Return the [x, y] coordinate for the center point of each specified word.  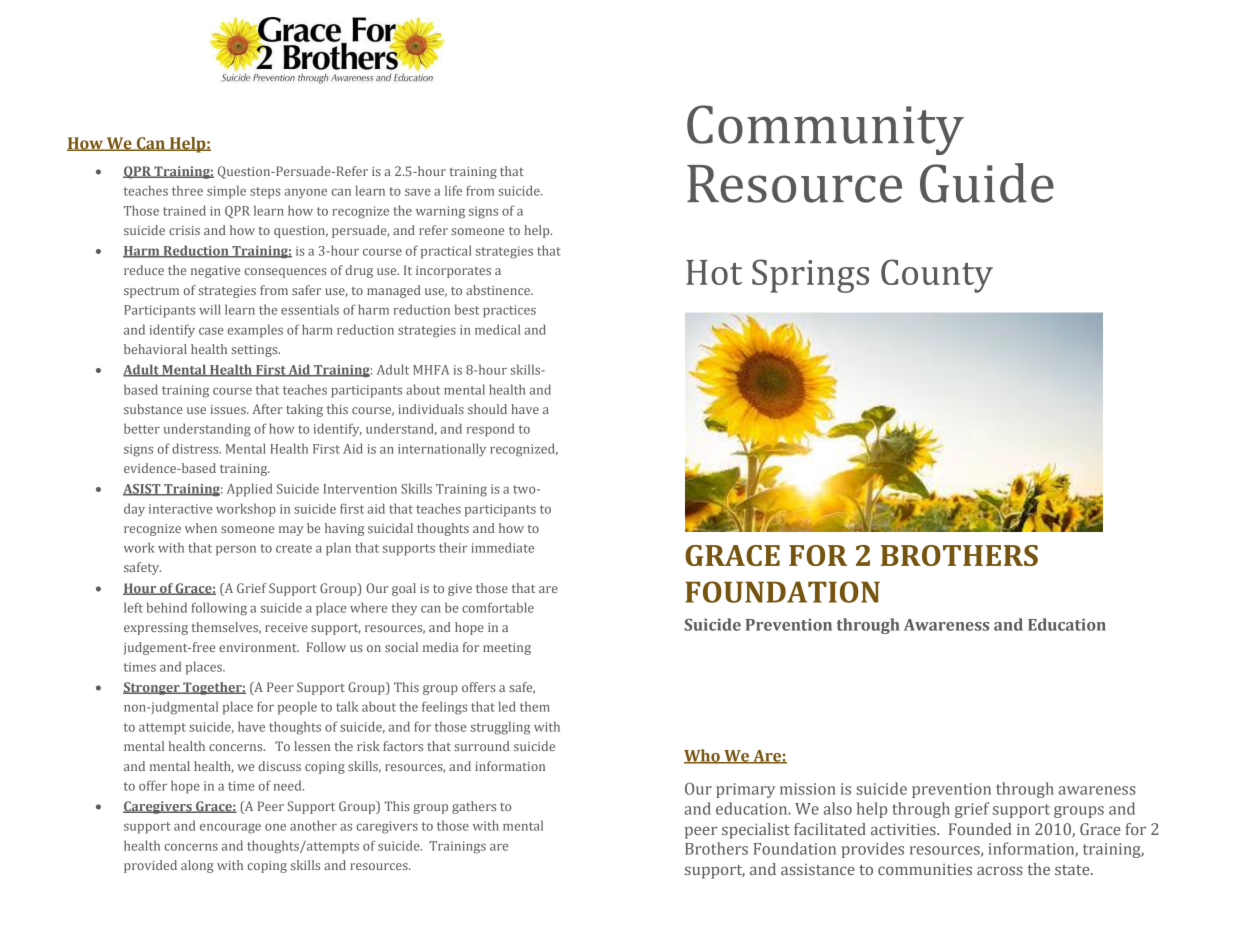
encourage [230, 829]
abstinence [499, 290]
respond [490, 430]
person [236, 551]
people [297, 708]
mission [808, 789]
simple [226, 192]
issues [229, 409]
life [453, 190]
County [937, 276]
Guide [987, 183]
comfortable [498, 607]
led [507, 706]
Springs [810, 276]
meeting [507, 649]
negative [215, 272]
